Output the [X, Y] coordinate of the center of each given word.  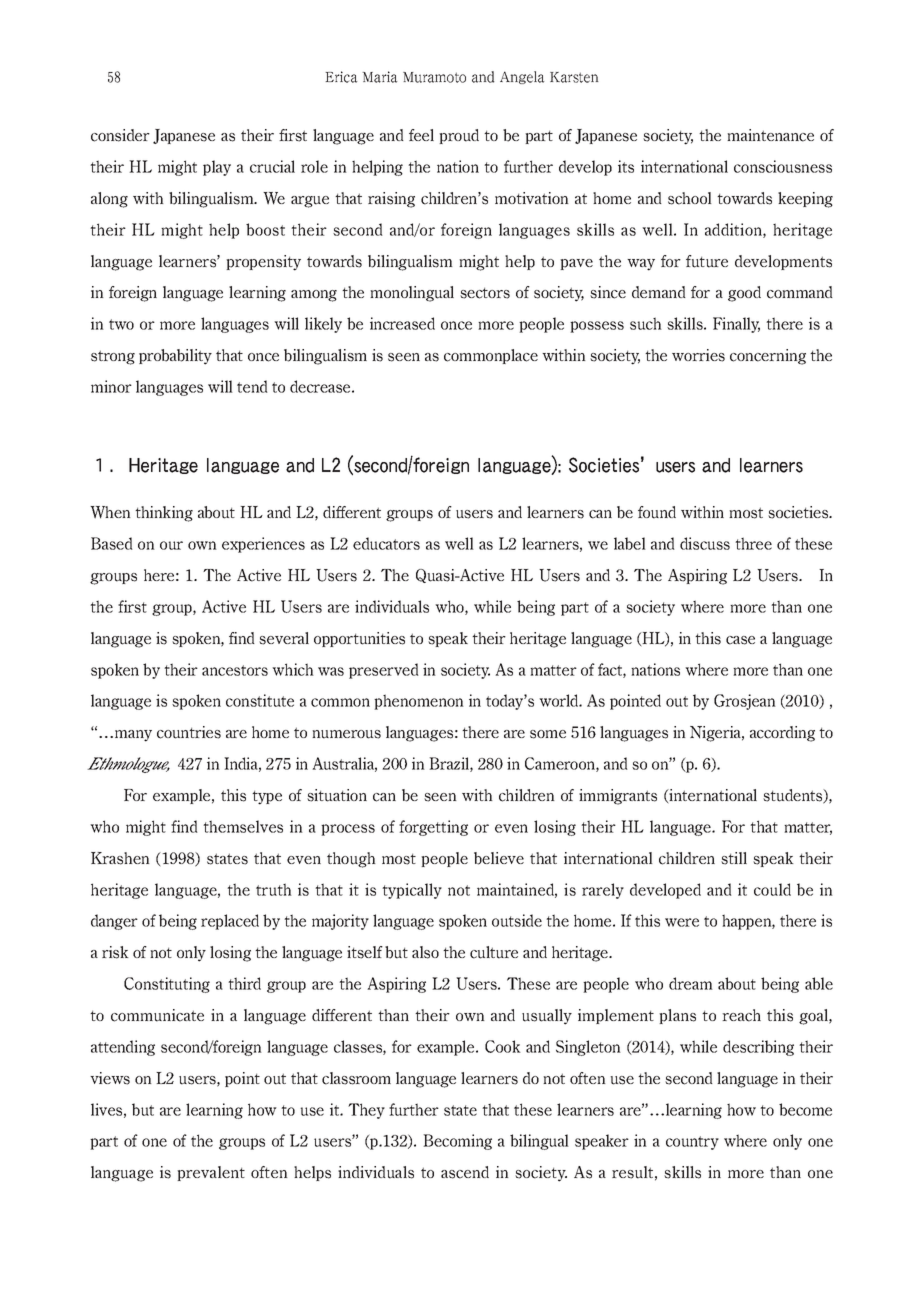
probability [175, 357]
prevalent [211, 1173]
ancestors [235, 670]
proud [459, 136]
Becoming [457, 1142]
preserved [384, 671]
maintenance [770, 135]
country [692, 1143]
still [734, 858]
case [740, 640]
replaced [230, 922]
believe [499, 858]
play [217, 168]
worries [698, 355]
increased [402, 323]
